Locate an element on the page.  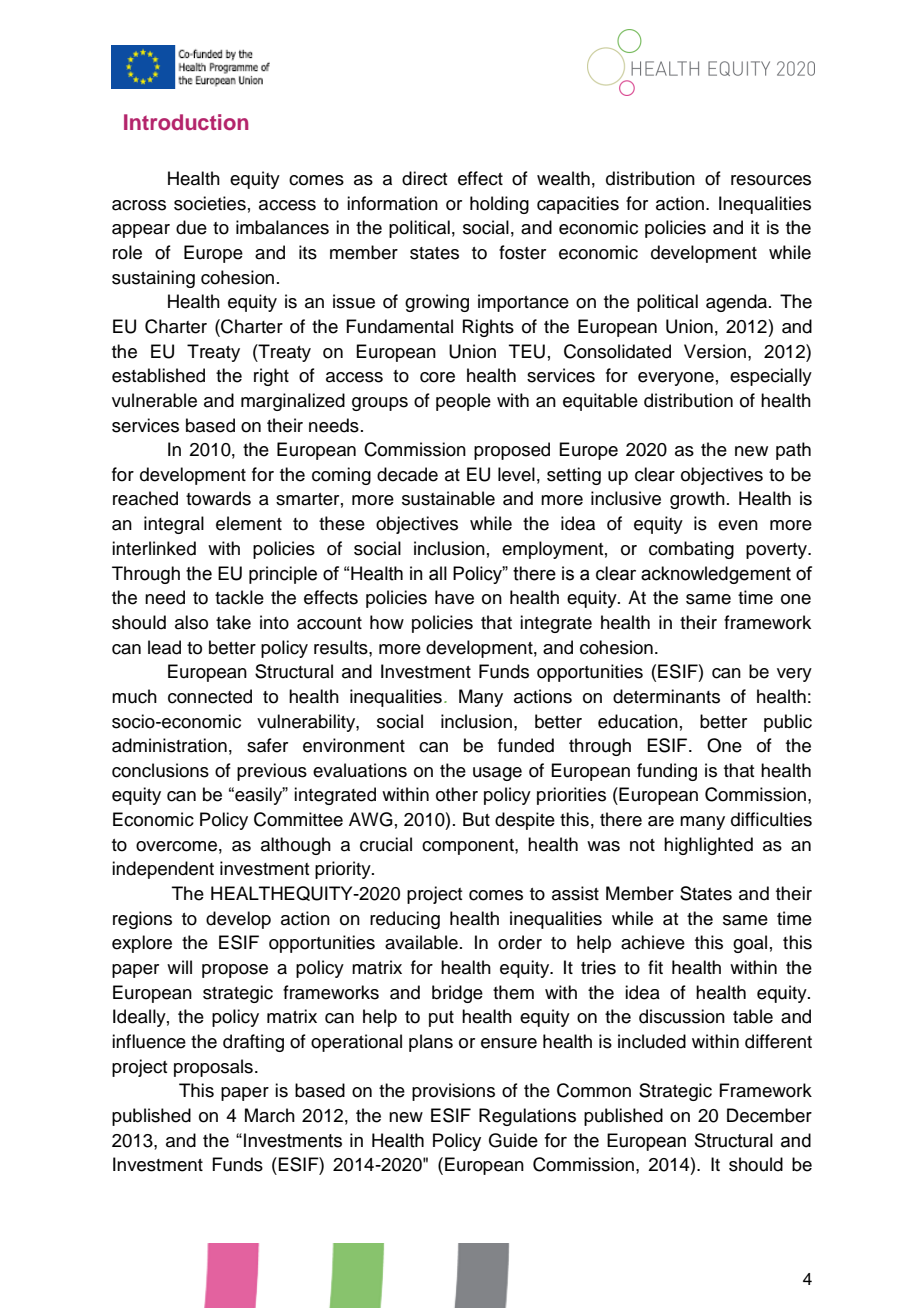
proposals is located at coordinates (213, 1068).
